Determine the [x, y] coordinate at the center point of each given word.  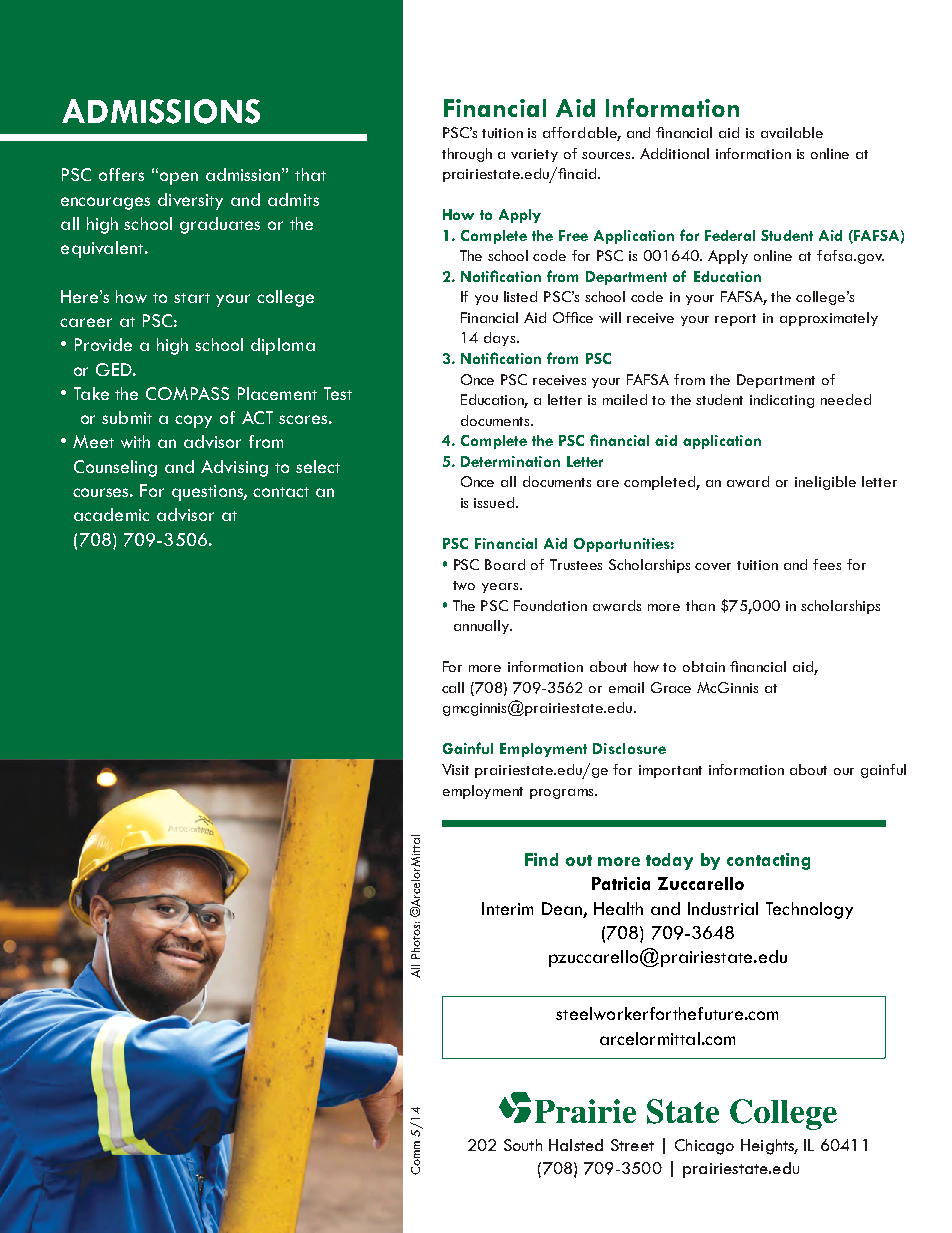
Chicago [704, 1147]
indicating [782, 401]
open [177, 178]
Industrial [723, 908]
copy [193, 421]
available [792, 132]
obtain [704, 666]
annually [483, 627]
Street [632, 1145]
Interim [507, 908]
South [523, 1145]
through [467, 155]
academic [111, 514]
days [501, 339]
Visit [455, 769]
